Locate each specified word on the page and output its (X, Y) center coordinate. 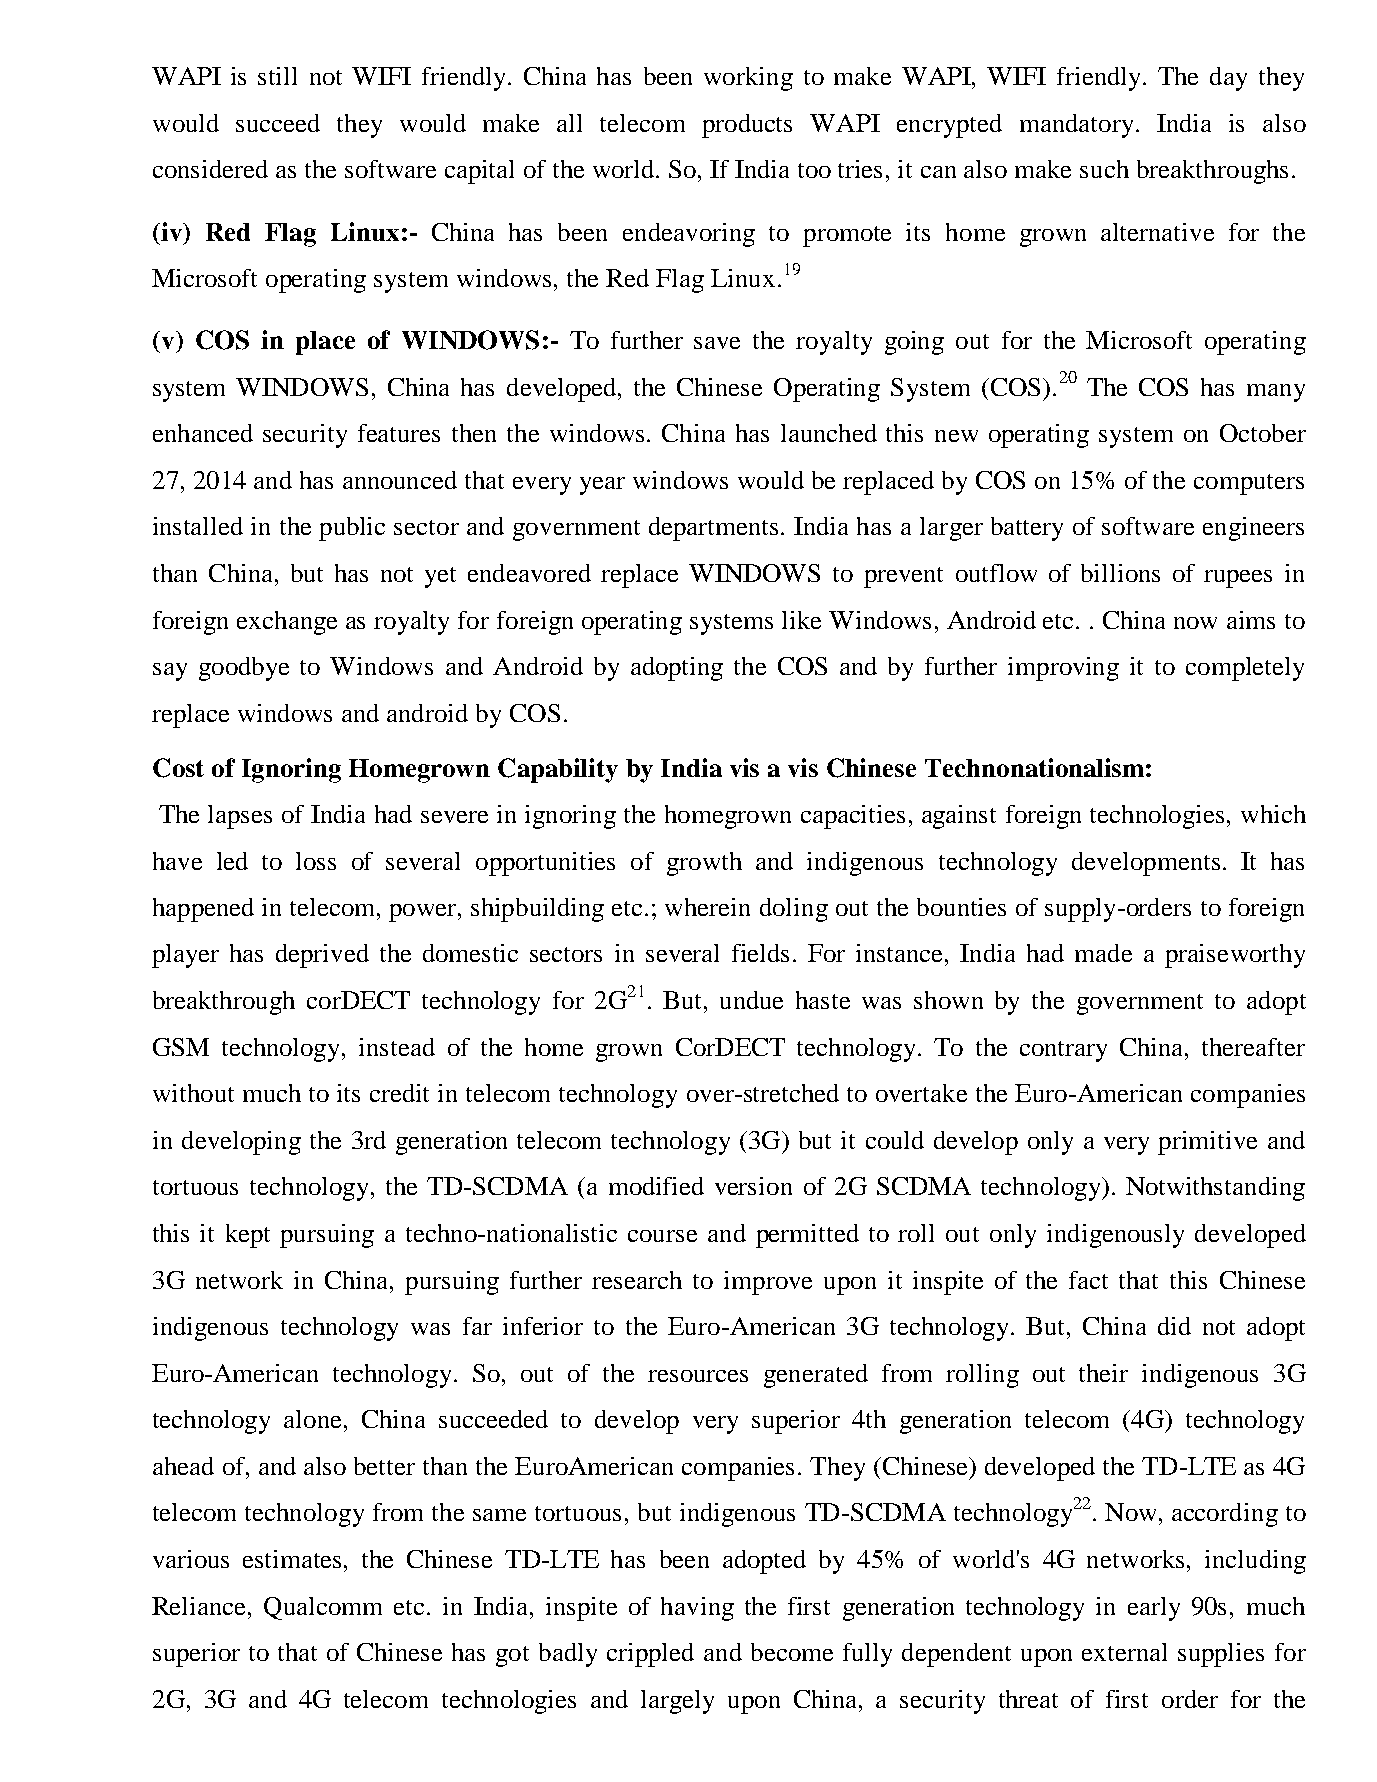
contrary (1063, 1051)
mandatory (1076, 126)
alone (312, 1419)
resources (698, 1376)
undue (751, 1000)
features (399, 433)
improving (1063, 669)
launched (829, 433)
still (277, 76)
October (1263, 433)
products (747, 126)
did (1174, 1326)
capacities (853, 817)
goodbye (244, 669)
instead (397, 1047)
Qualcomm (323, 1608)
